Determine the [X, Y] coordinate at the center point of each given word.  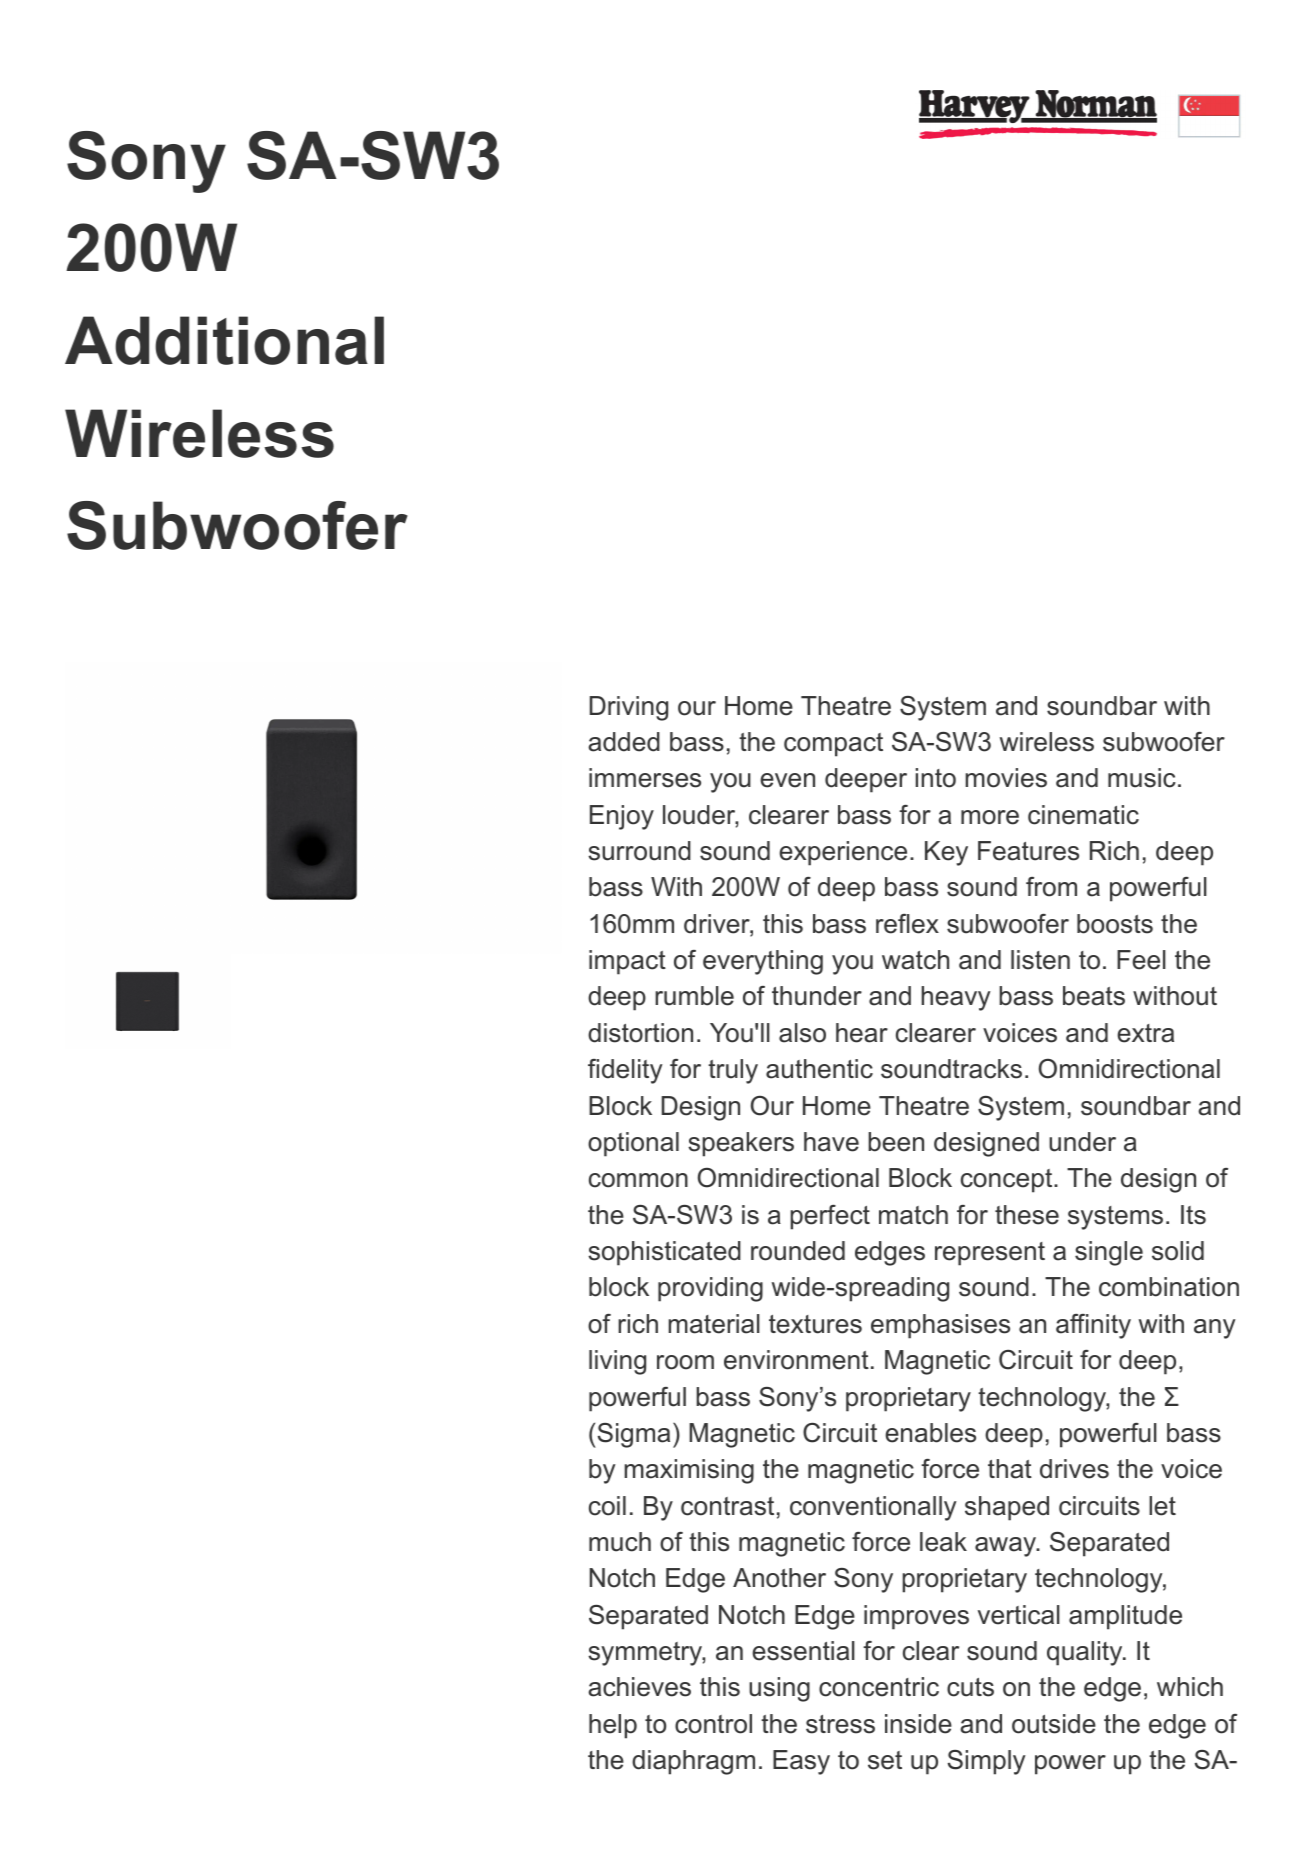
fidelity [625, 1071]
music [1142, 778]
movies [1006, 778]
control [713, 1724]
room [685, 1362]
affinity [1093, 1326]
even [787, 780]
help [613, 1726]
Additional [224, 340]
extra [1145, 1033]
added [624, 742]
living [617, 1362]
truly [733, 1071]
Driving [629, 708]
